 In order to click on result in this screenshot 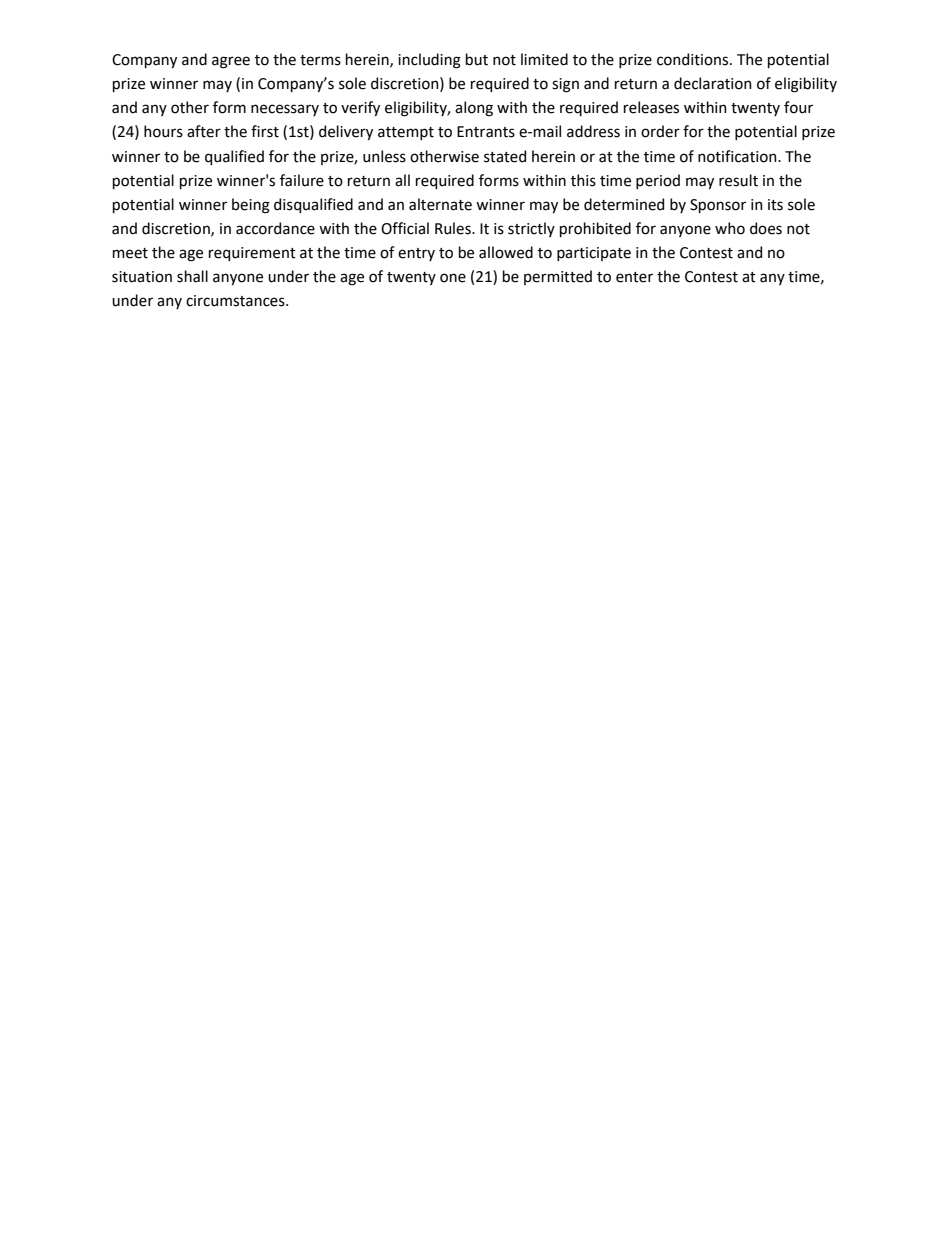, I will do `click(738, 180)`.
